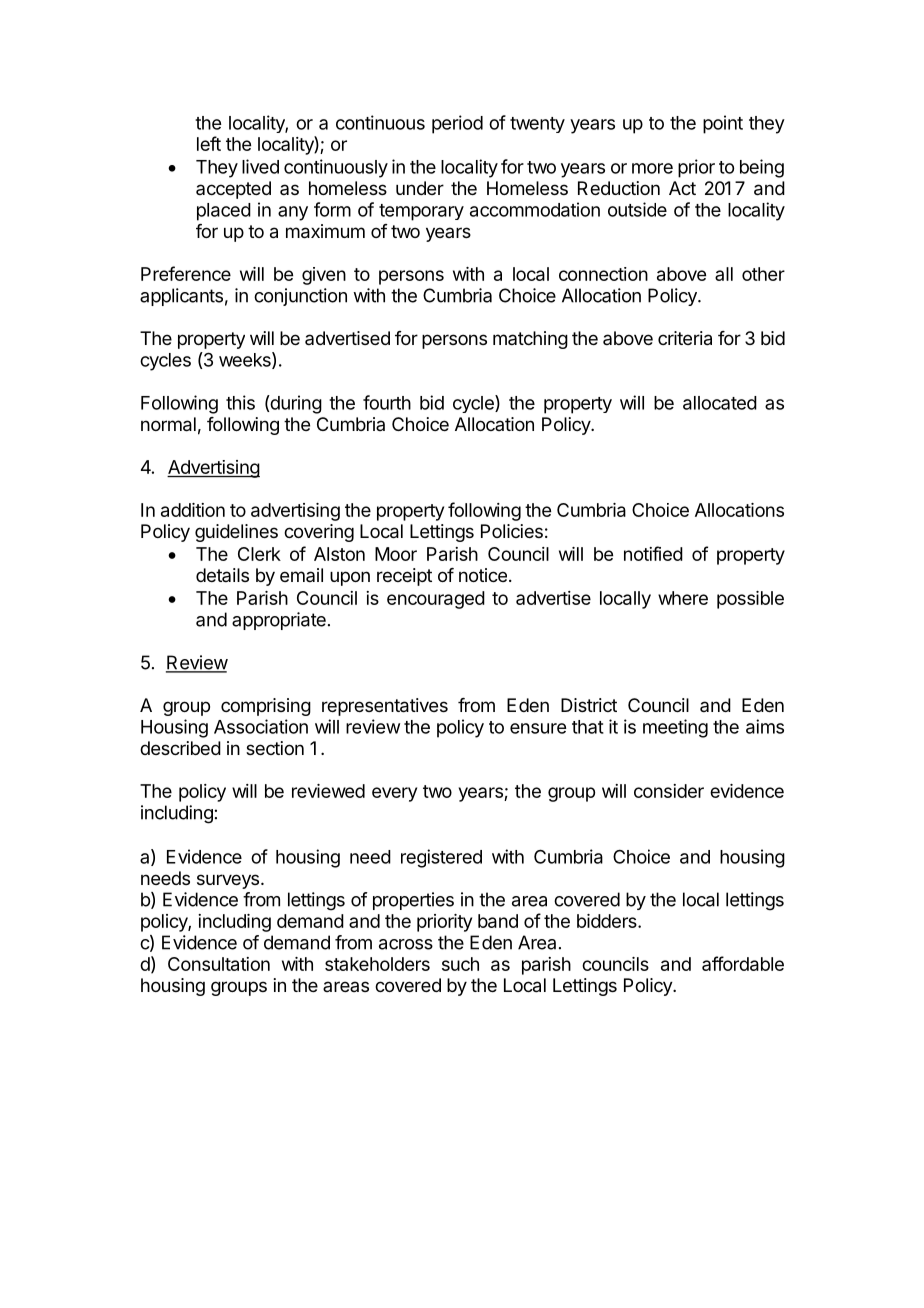 The image size is (924, 1308). What do you see at coordinates (260, 166) in the document?
I see `lived` at bounding box center [260, 166].
